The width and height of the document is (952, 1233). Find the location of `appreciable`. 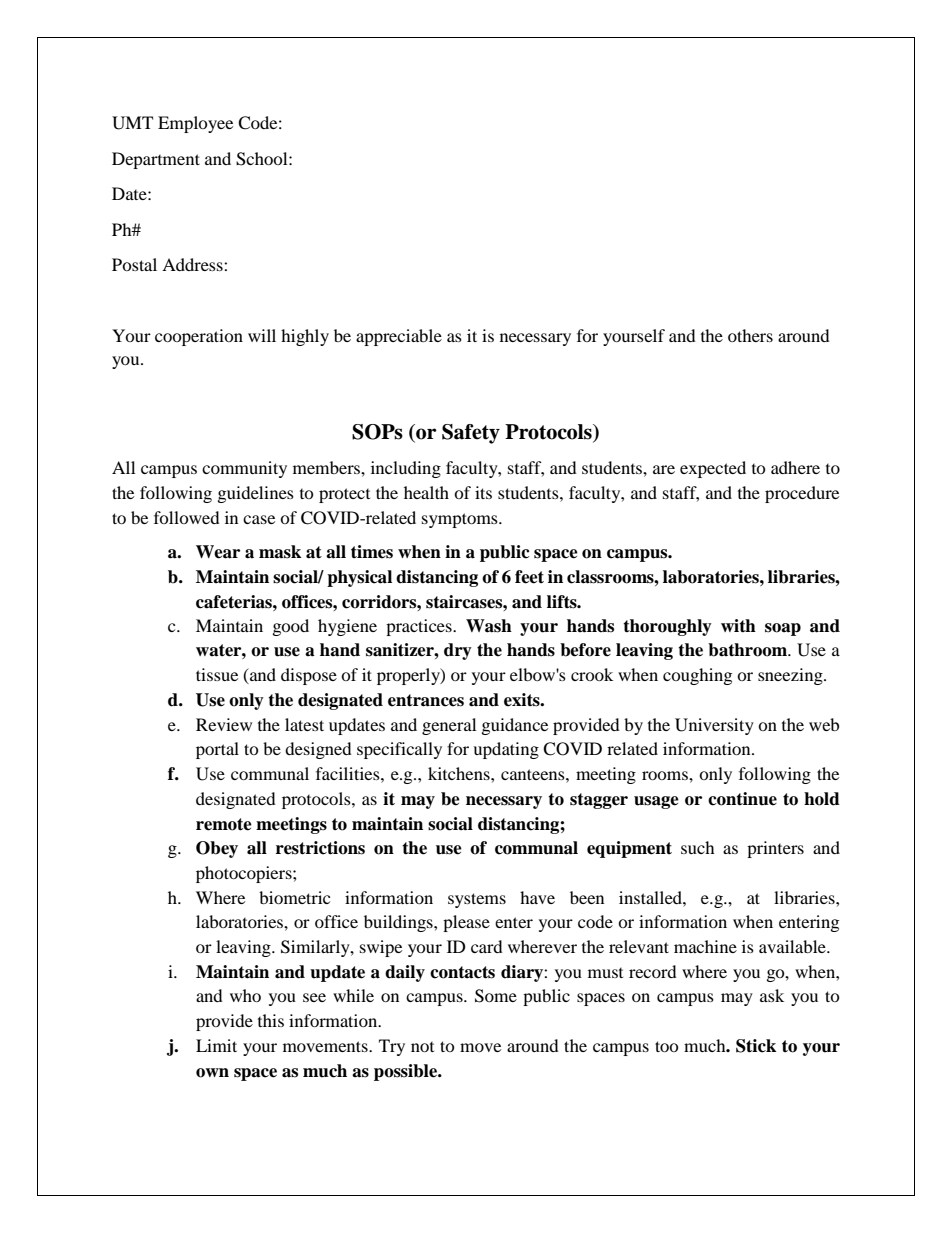

appreciable is located at coordinates (399, 337).
